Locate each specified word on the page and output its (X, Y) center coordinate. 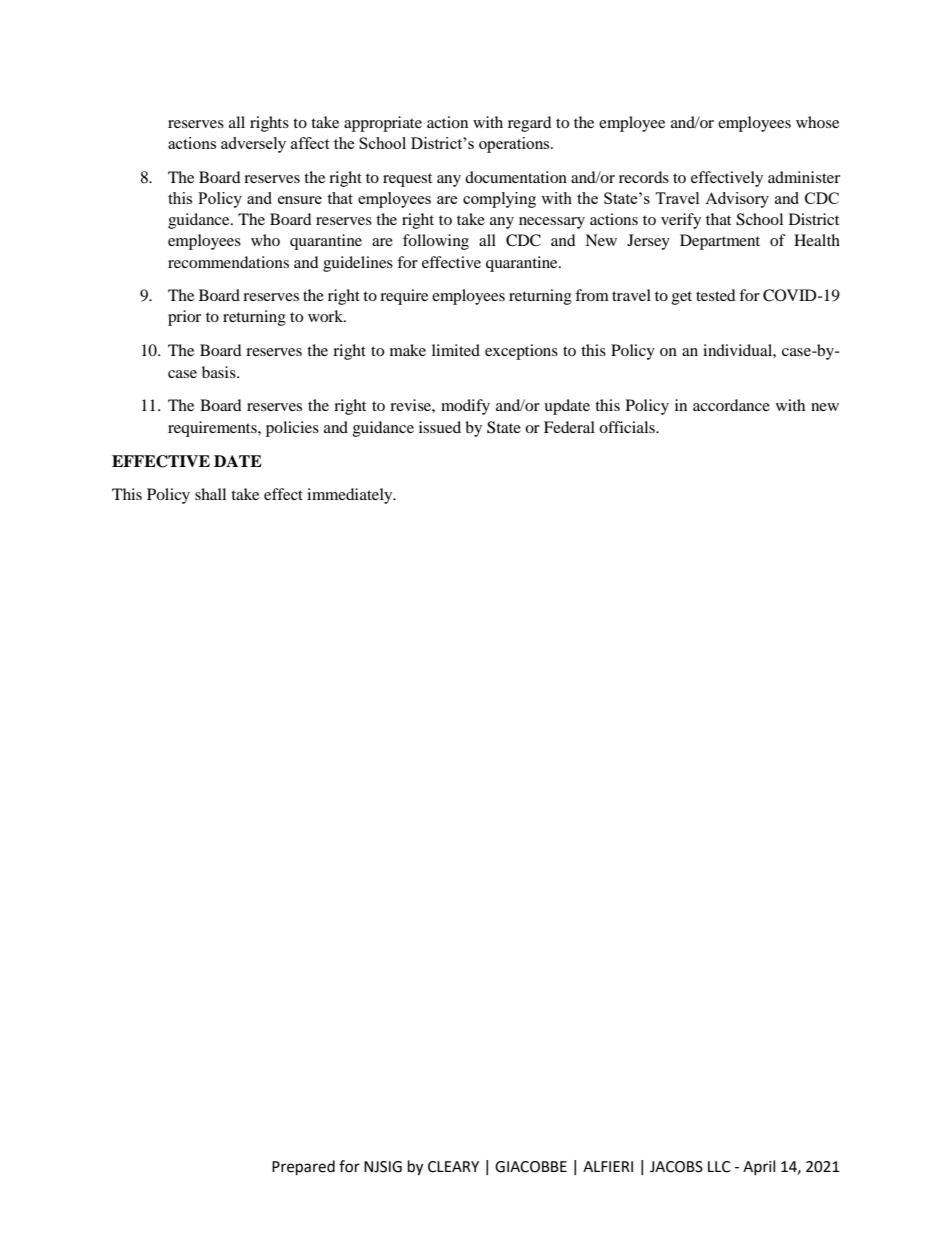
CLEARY (453, 1167)
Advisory (737, 200)
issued (440, 427)
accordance (731, 405)
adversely (253, 145)
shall (210, 494)
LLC (719, 1167)
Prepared (303, 1168)
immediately (351, 496)
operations (515, 145)
